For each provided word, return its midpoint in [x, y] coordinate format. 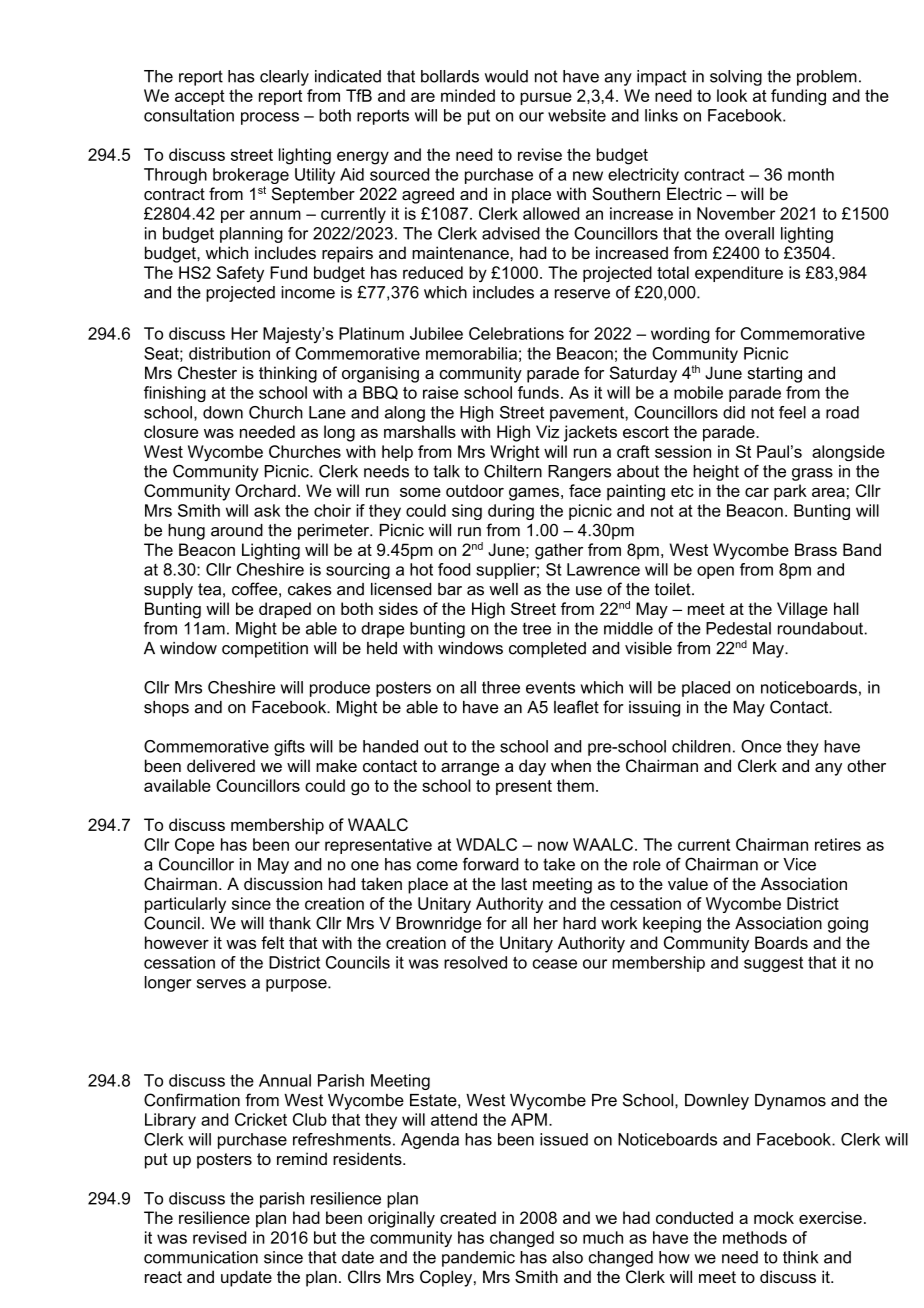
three [501, 687]
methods [755, 1237]
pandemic [478, 1259]
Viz [547, 431]
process [270, 118]
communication [201, 1257]
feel [792, 412]
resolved [475, 962]
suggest [773, 964]
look [732, 95]
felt [272, 942]
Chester [207, 373]
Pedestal [738, 628]
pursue [546, 98]
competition [265, 650]
